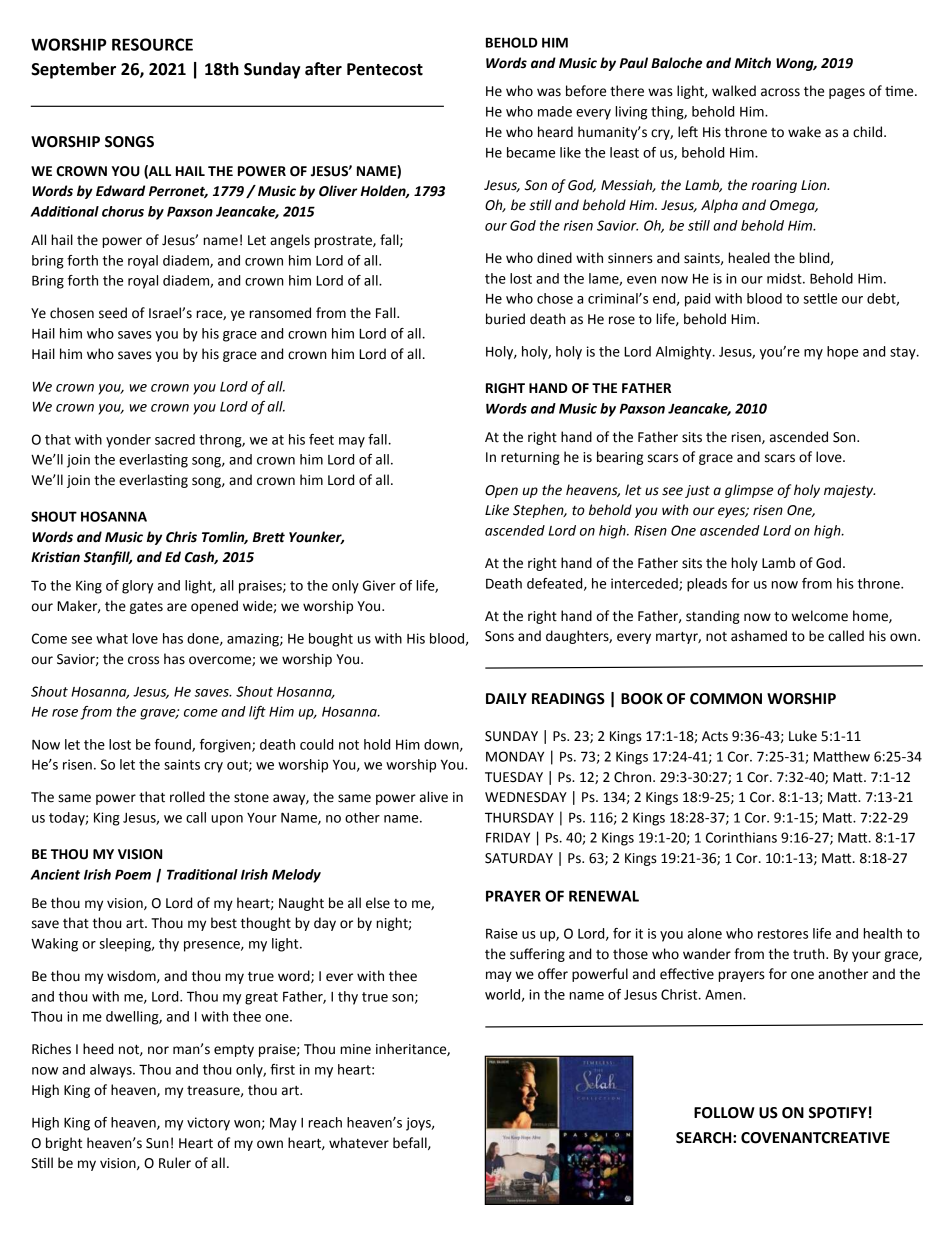 The width and height of the screenshot is (952, 1233). What do you see at coordinates (514, 777) in the screenshot?
I see `TUESDAY` at bounding box center [514, 777].
